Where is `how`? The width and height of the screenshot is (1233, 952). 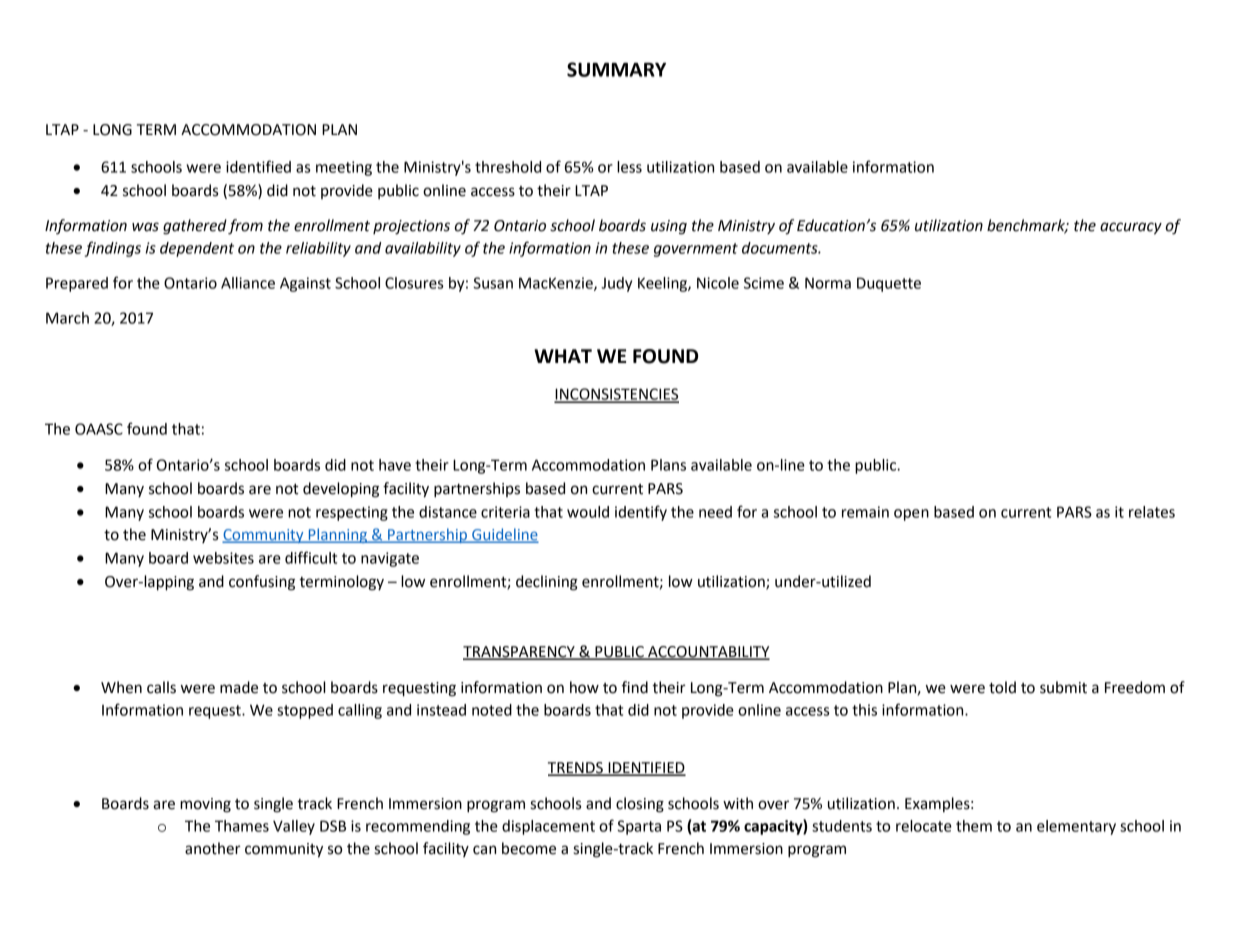
how is located at coordinates (584, 687).
